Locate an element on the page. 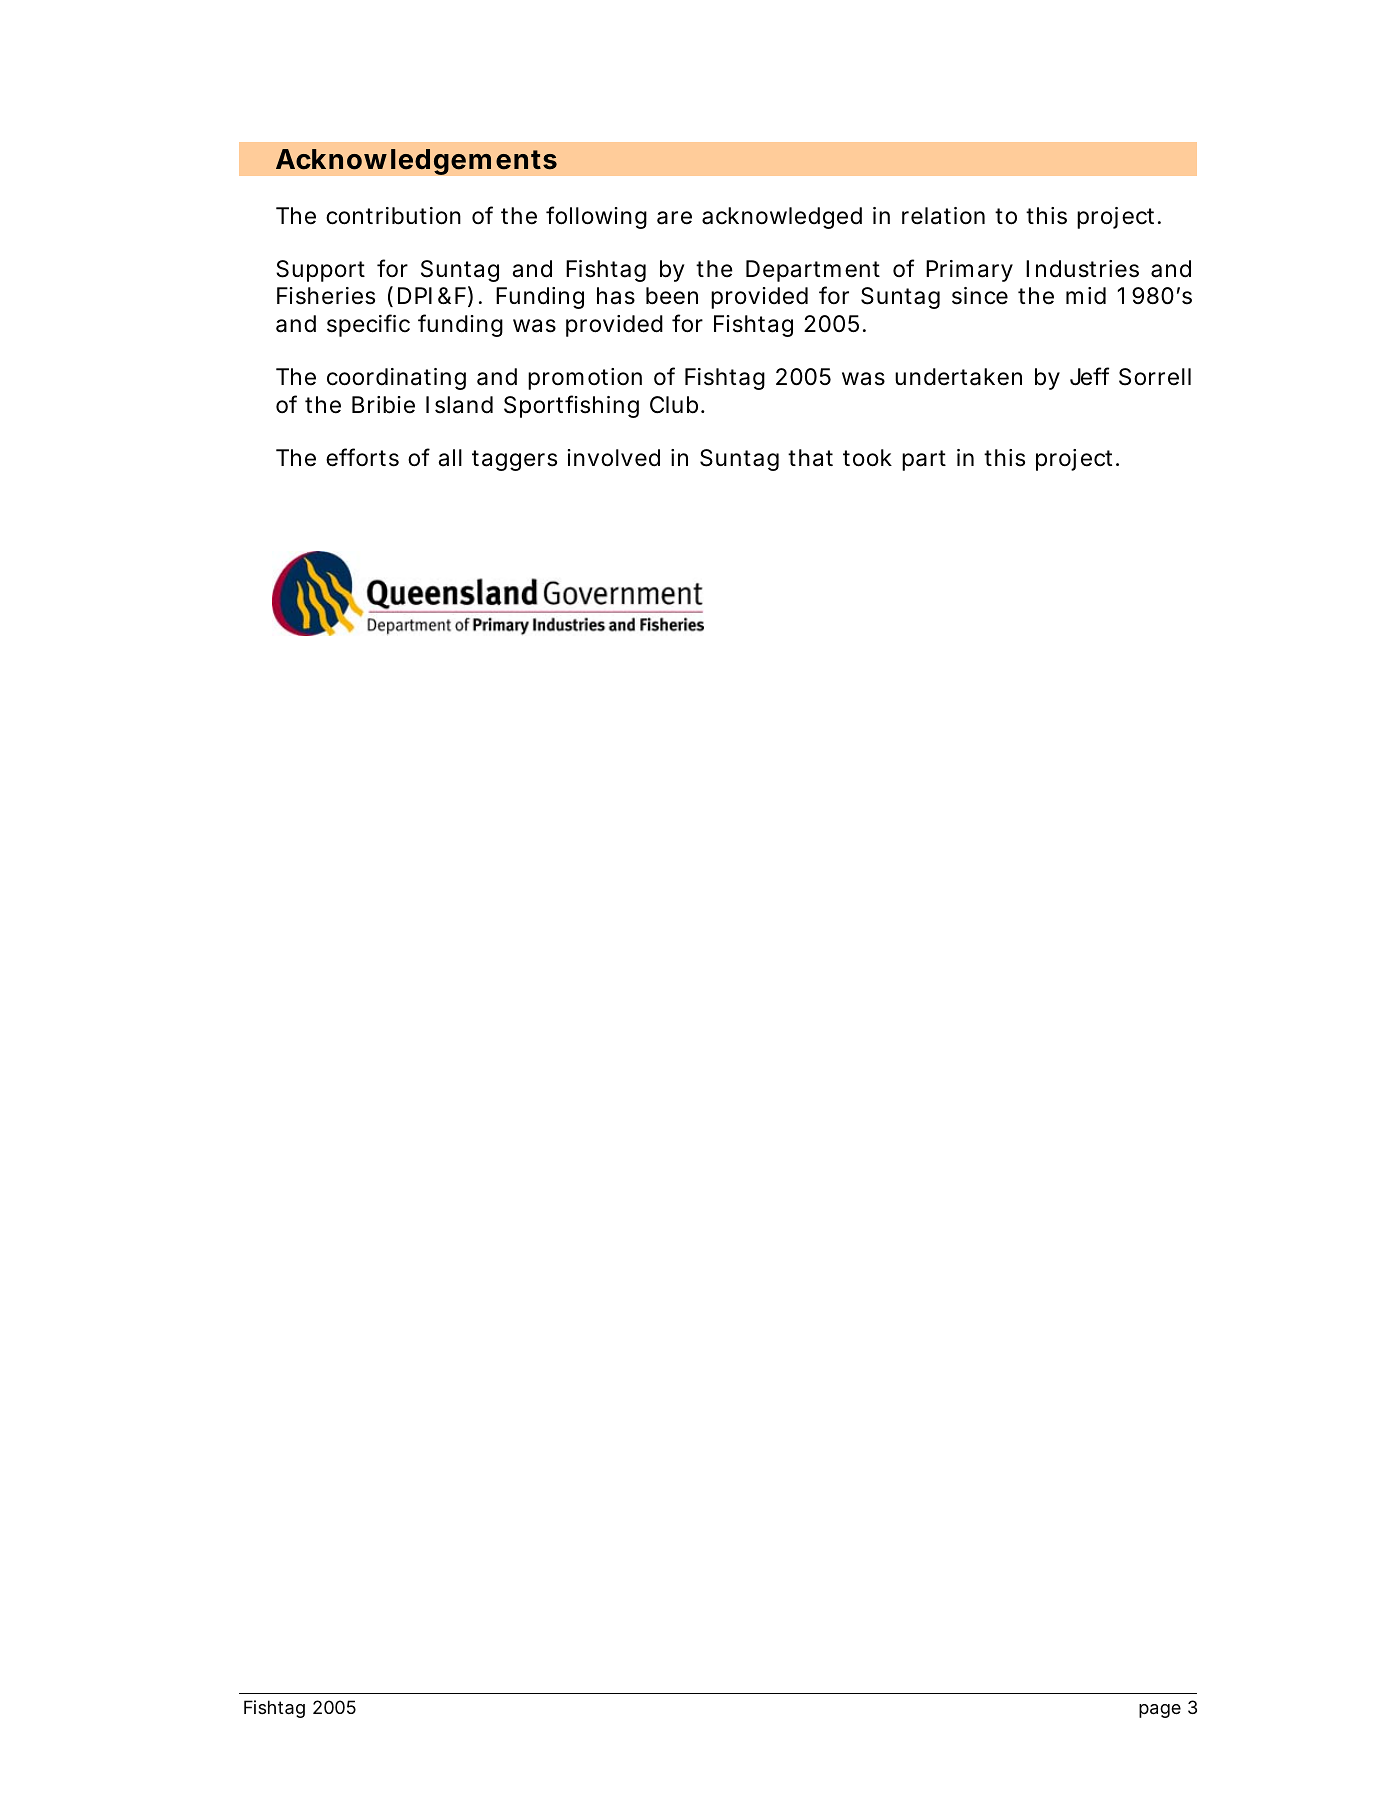  Jeff is located at coordinates (1089, 376).
